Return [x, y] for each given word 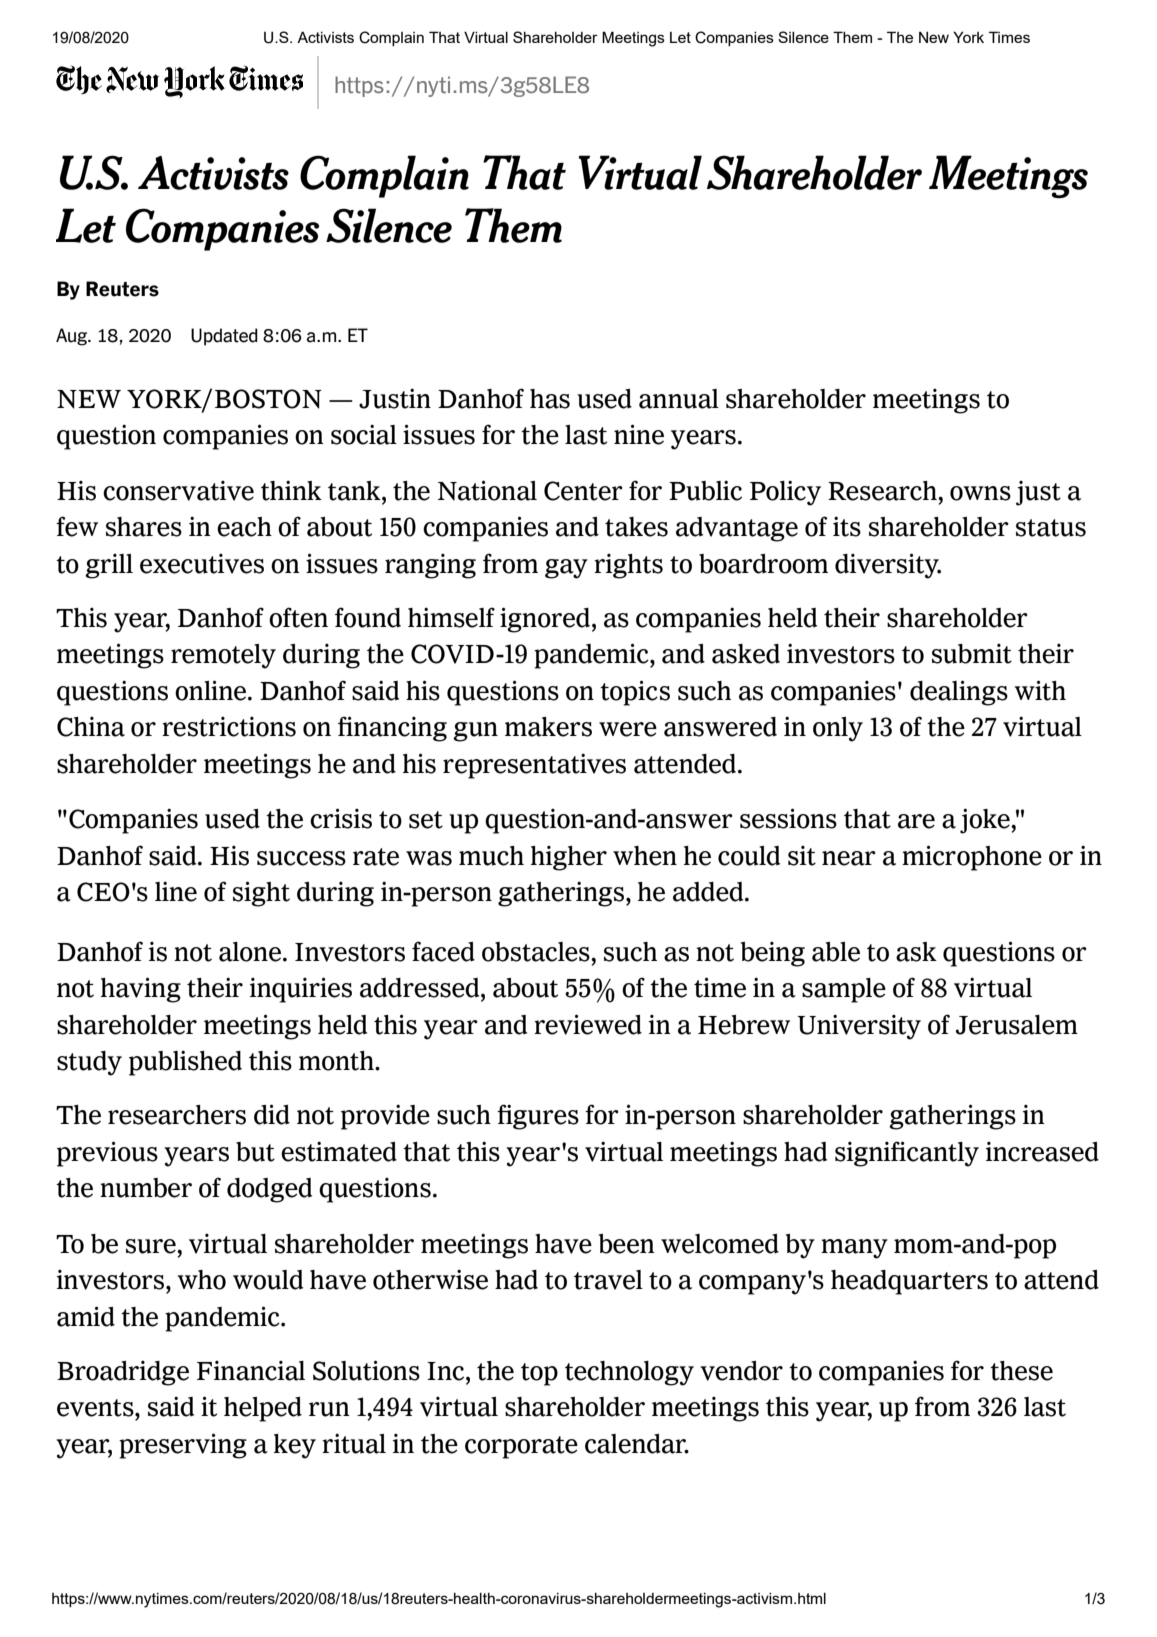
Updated [224, 337]
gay [566, 569]
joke [986, 821]
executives [202, 564]
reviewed [588, 1024]
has [550, 399]
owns [980, 493]
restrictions [229, 727]
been [627, 1244]
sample [844, 990]
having [141, 990]
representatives [534, 766]
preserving [183, 1446]
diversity [888, 566]
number [146, 1188]
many [854, 1249]
